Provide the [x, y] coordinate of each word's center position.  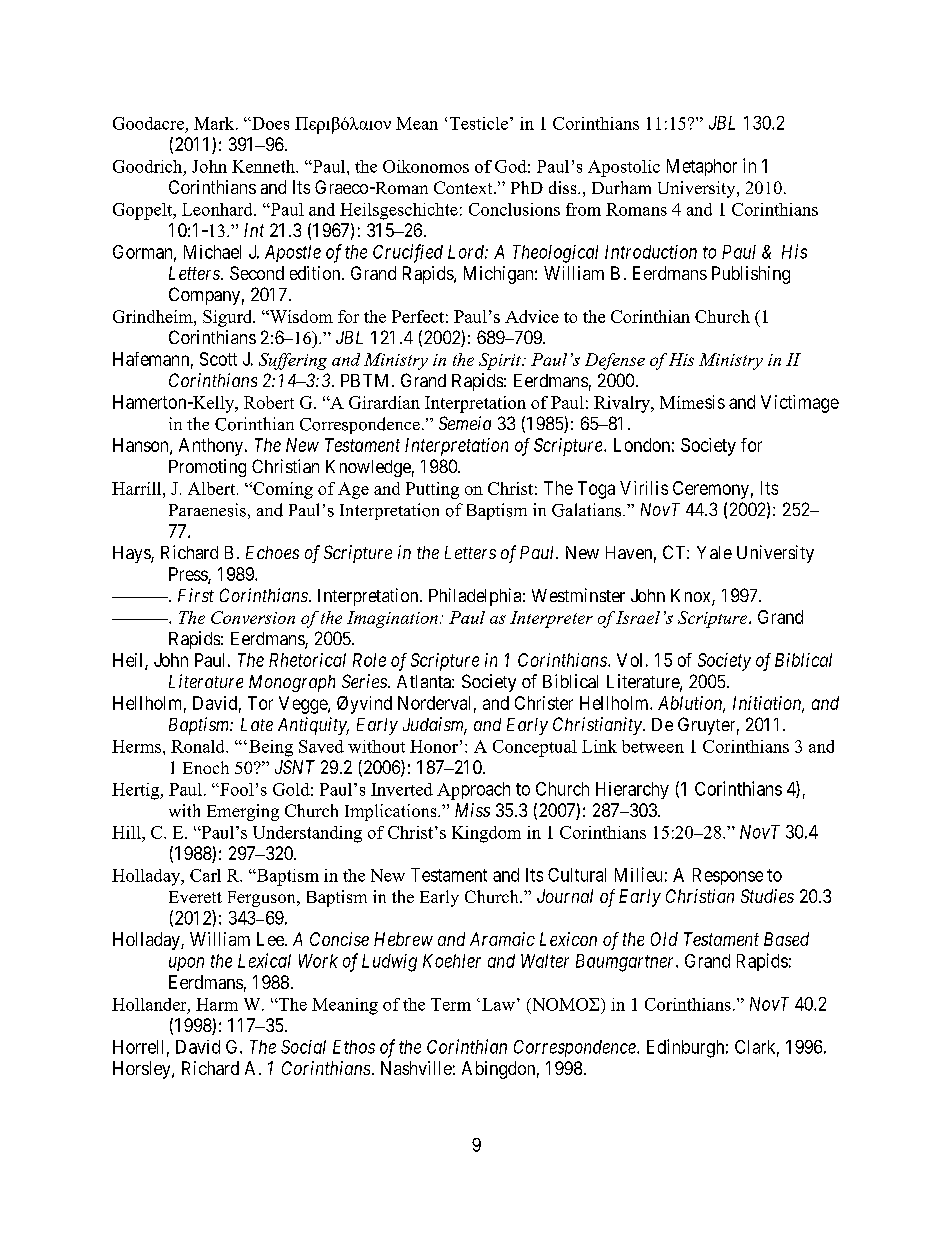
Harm [217, 1004]
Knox [692, 597]
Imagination [392, 619]
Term [451, 1004]
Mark [215, 123]
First [196, 595]
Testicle [479, 123]
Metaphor [702, 167]
